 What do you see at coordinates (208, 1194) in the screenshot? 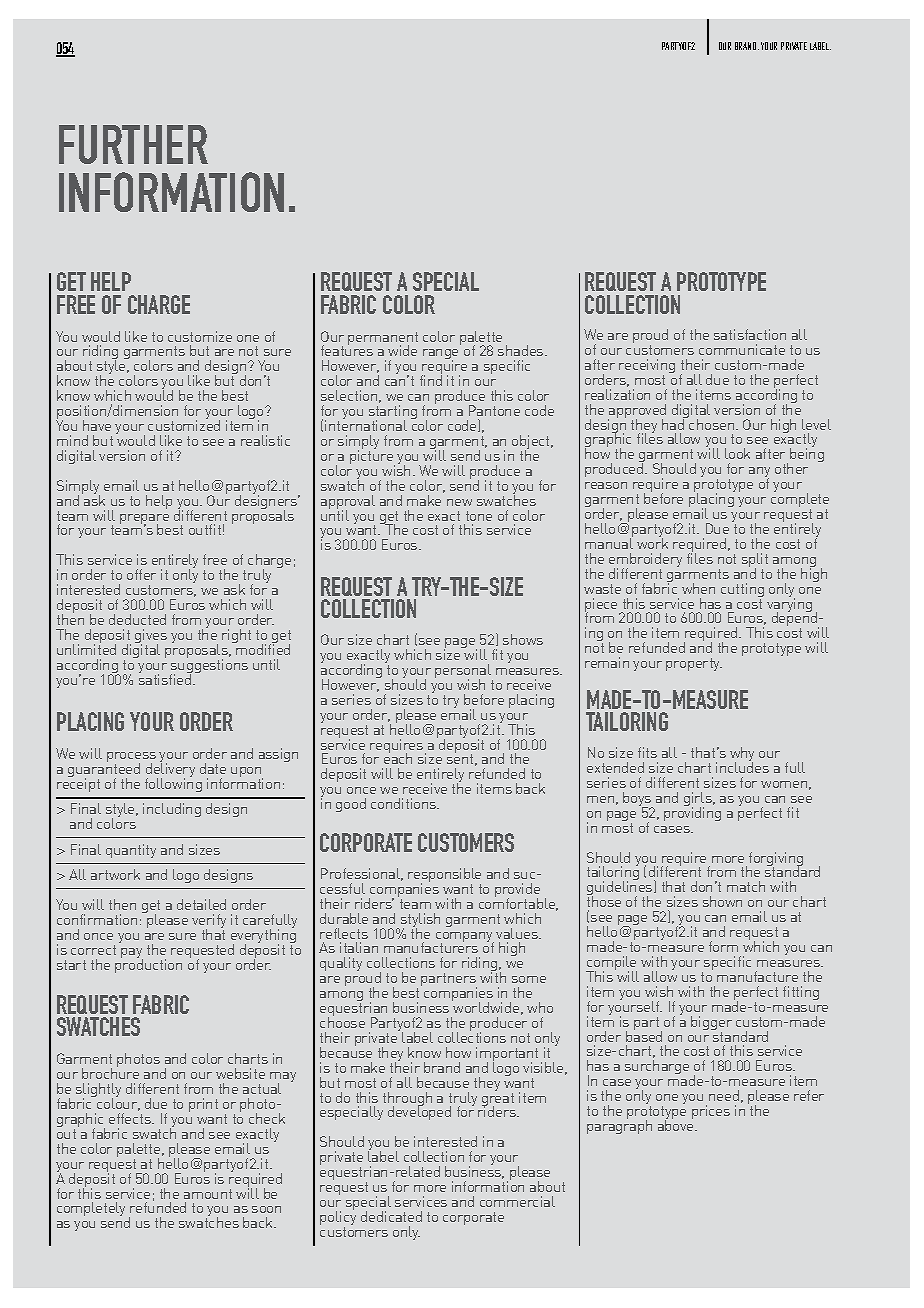
I see `amount` at bounding box center [208, 1194].
